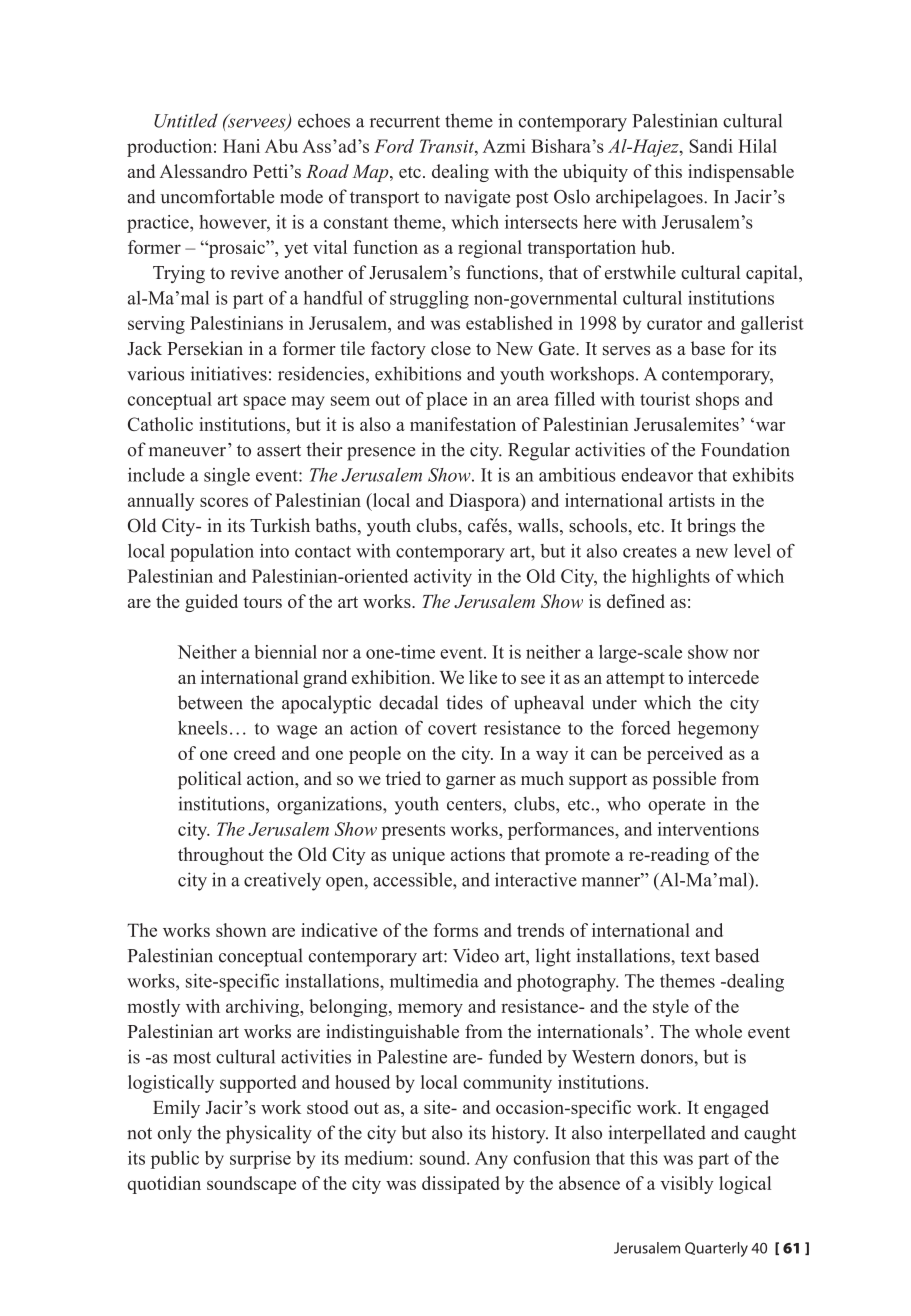 The image size is (911, 1316). I want to click on interventions, so click(708, 829).
